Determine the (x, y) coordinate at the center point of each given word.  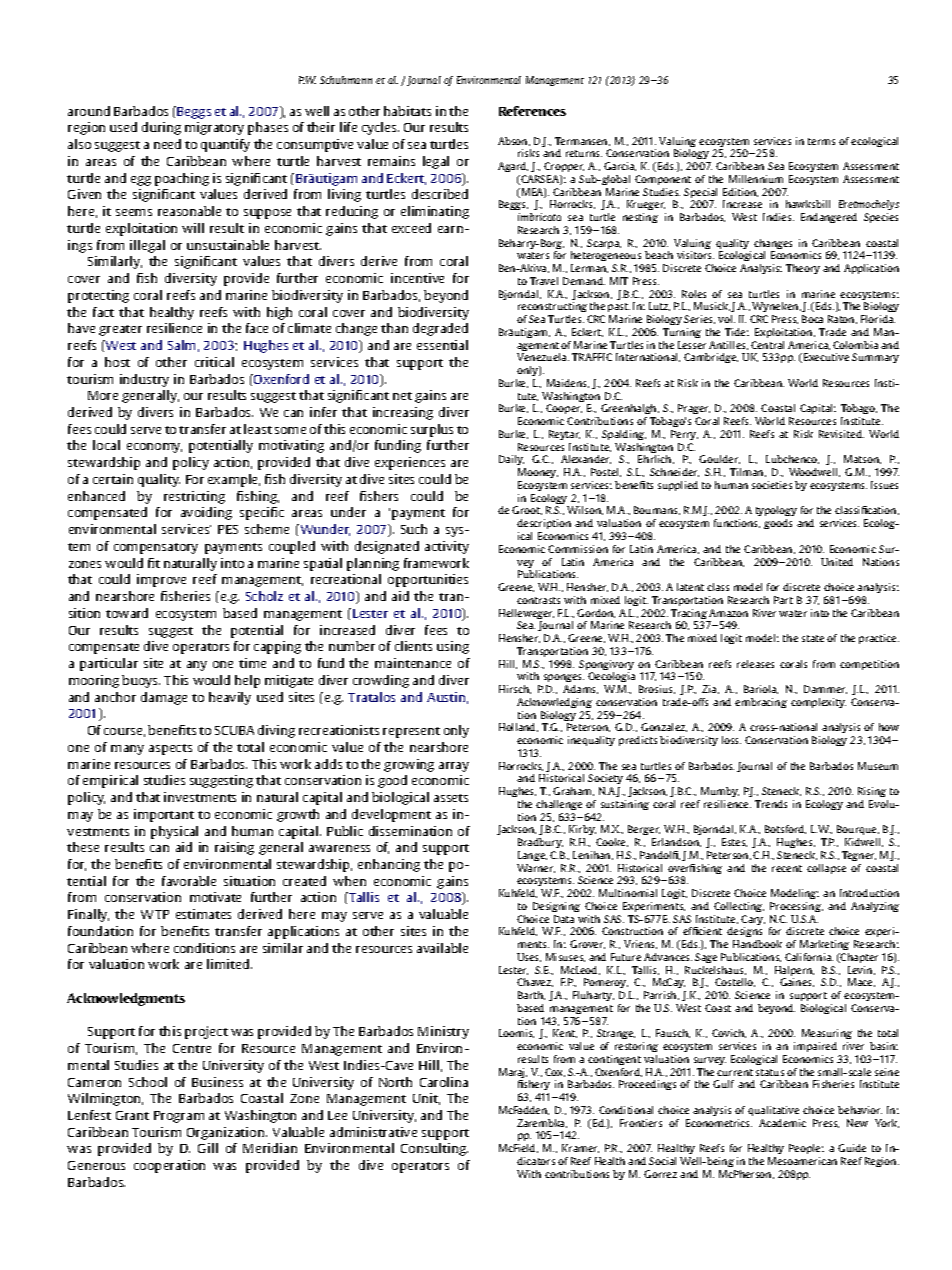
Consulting (434, 1149)
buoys (141, 681)
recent (787, 868)
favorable (189, 881)
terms (821, 141)
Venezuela (543, 357)
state (813, 638)
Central (767, 345)
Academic (782, 1123)
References (532, 111)
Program (179, 1117)
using (453, 647)
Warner (536, 868)
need (167, 144)
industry (144, 380)
